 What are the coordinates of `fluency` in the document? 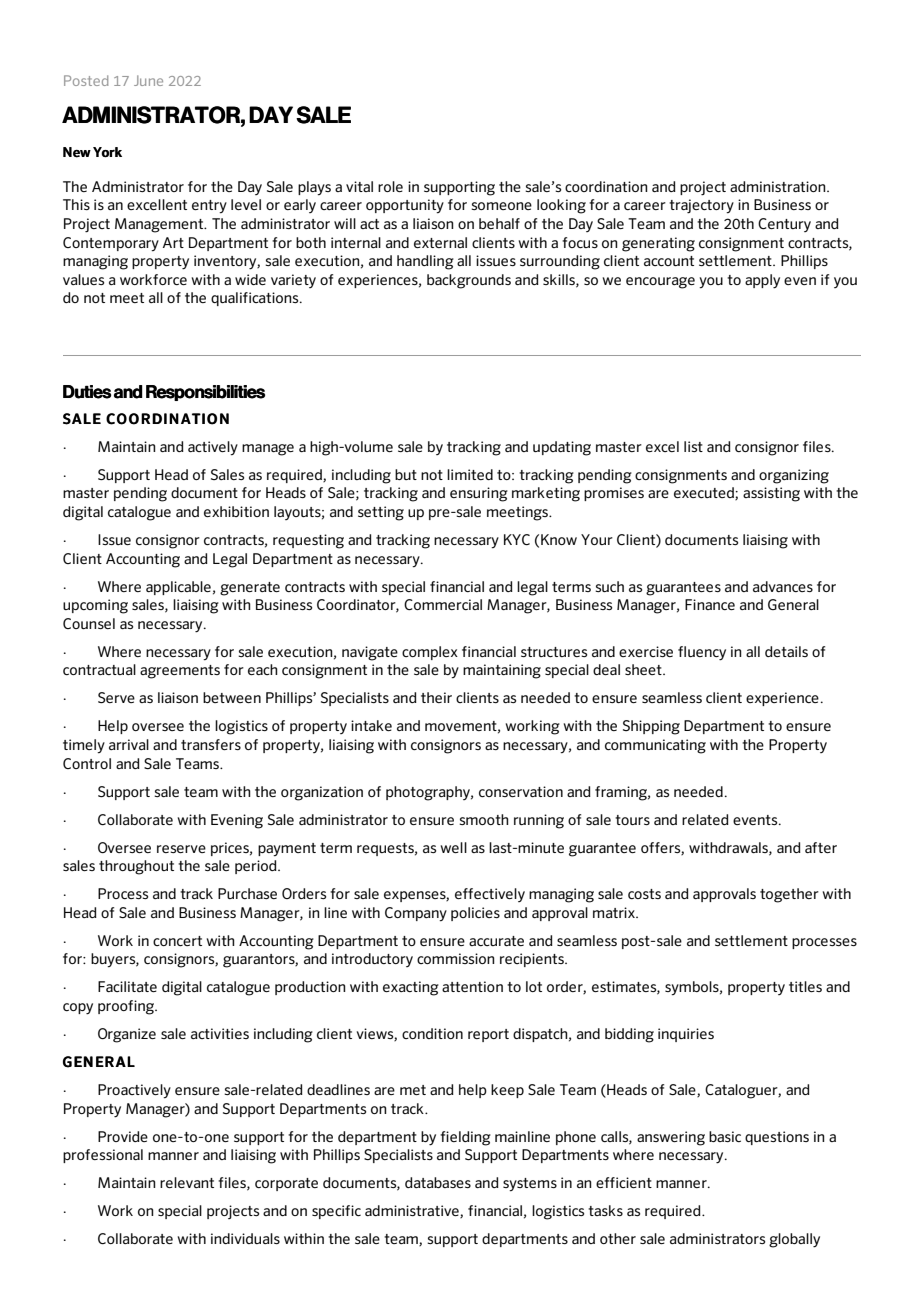 It's located at (702, 653).
